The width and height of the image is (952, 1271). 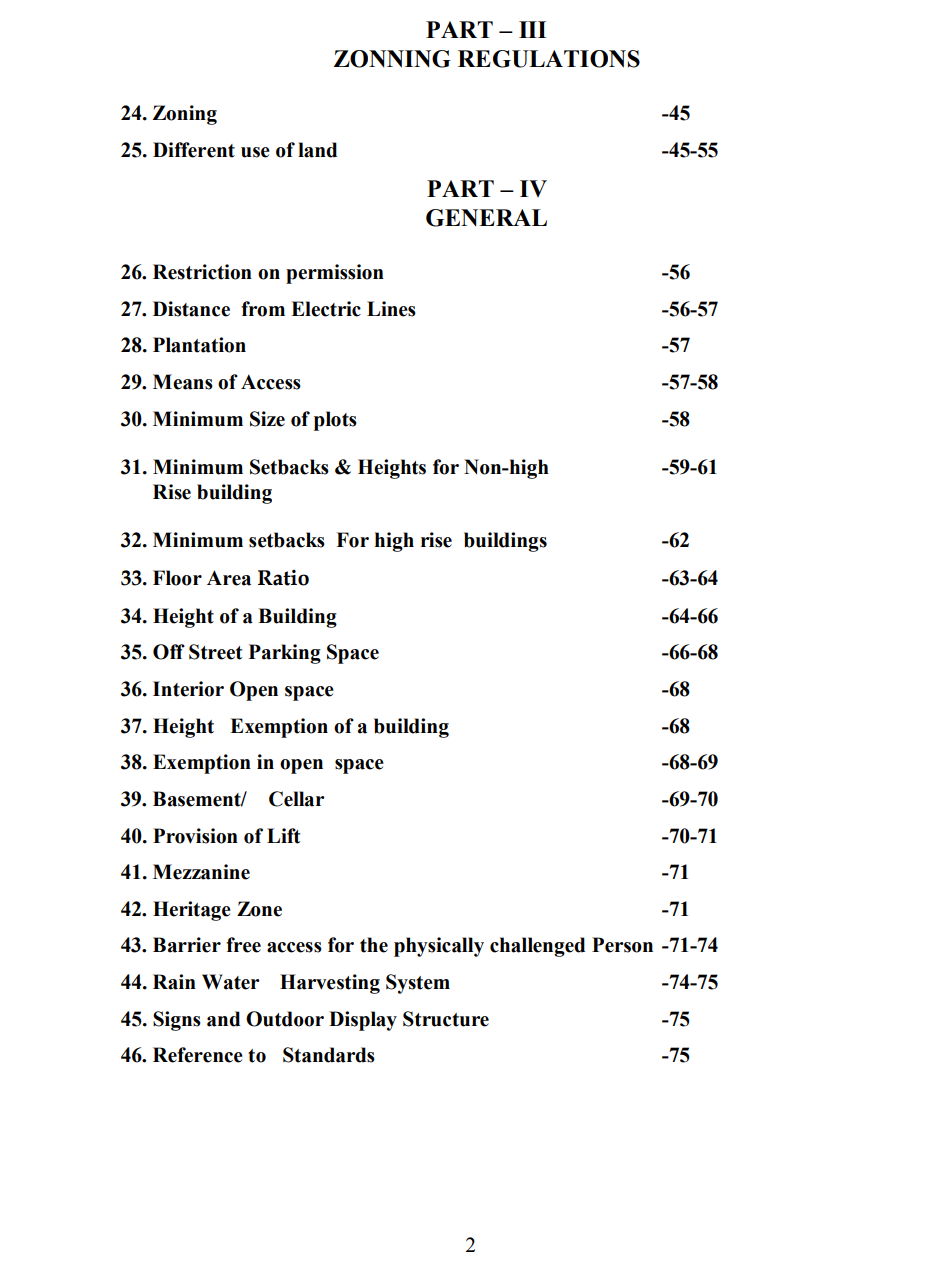 What do you see at coordinates (391, 309) in the image?
I see `Lines` at bounding box center [391, 309].
